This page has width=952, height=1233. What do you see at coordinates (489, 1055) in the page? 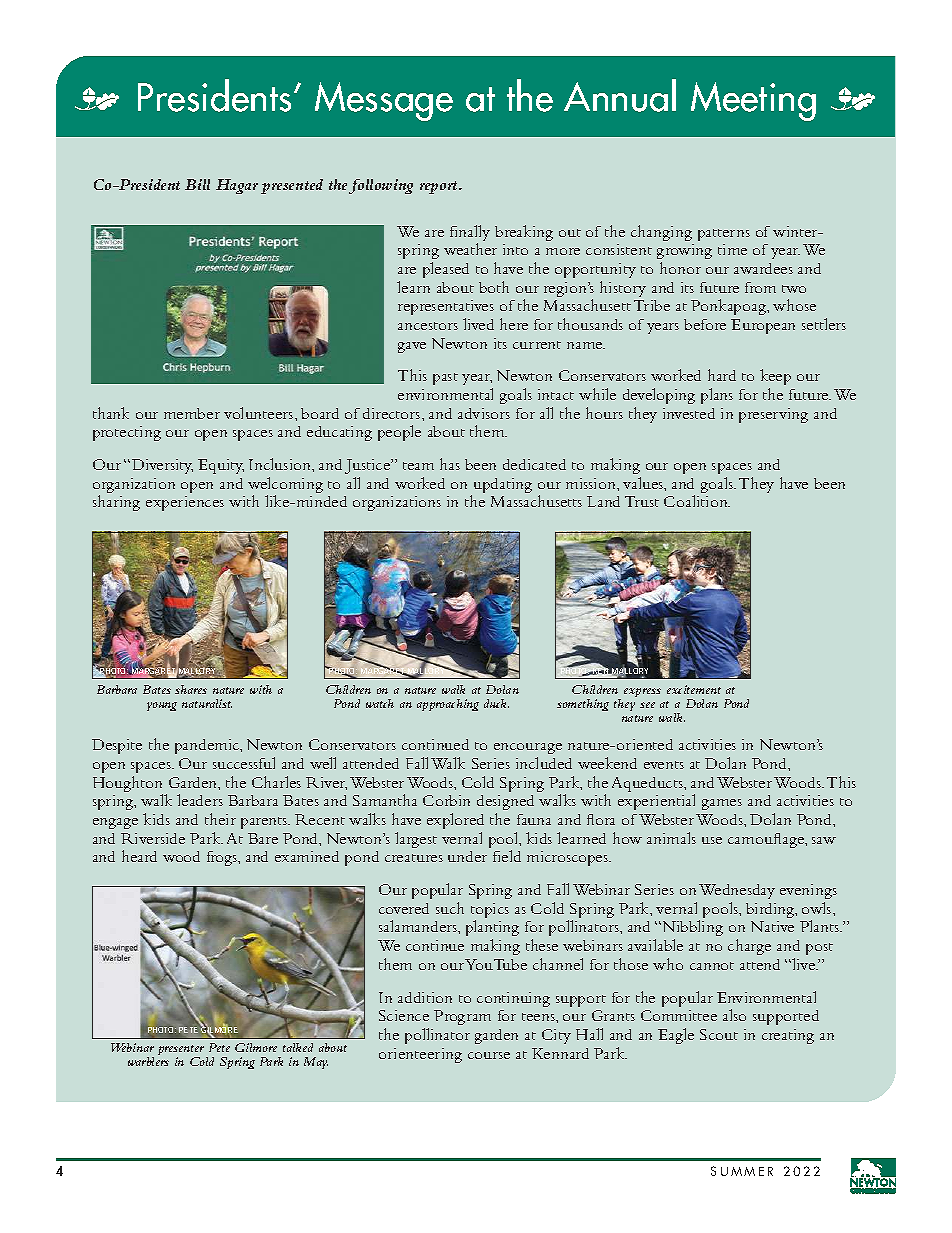
I see `course` at bounding box center [489, 1055].
